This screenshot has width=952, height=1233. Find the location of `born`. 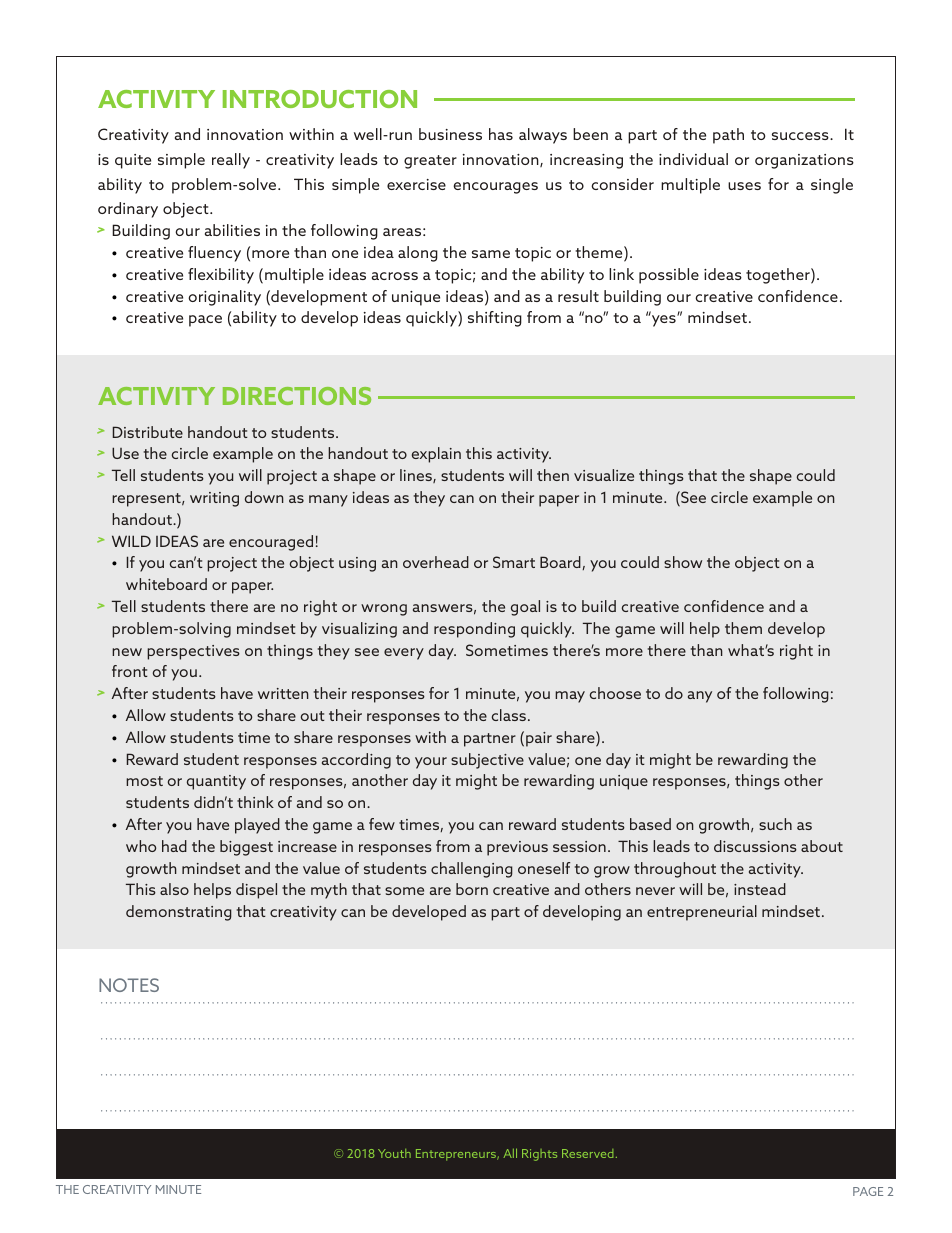

born is located at coordinates (472, 889).
